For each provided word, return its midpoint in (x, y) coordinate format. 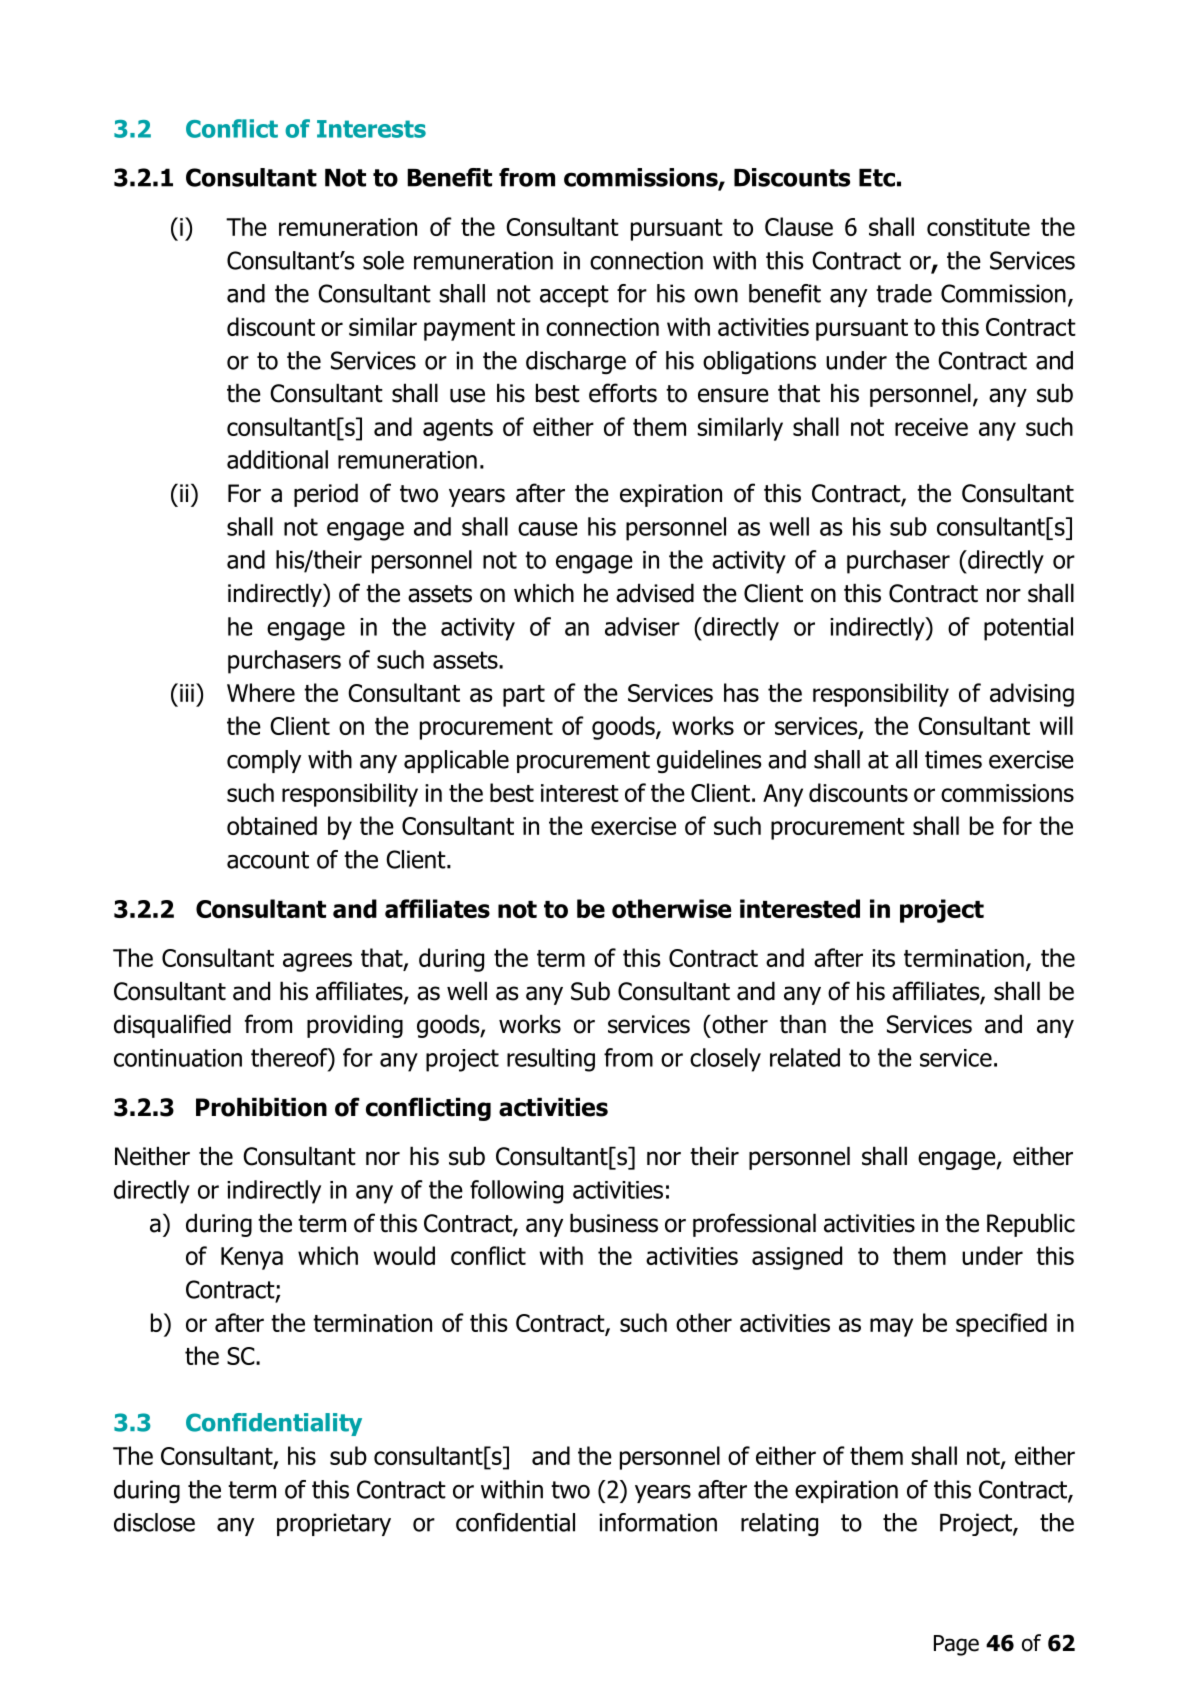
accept (574, 296)
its (883, 958)
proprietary (334, 1524)
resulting (551, 1060)
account (268, 860)
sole (383, 260)
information (658, 1522)
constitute (978, 227)
